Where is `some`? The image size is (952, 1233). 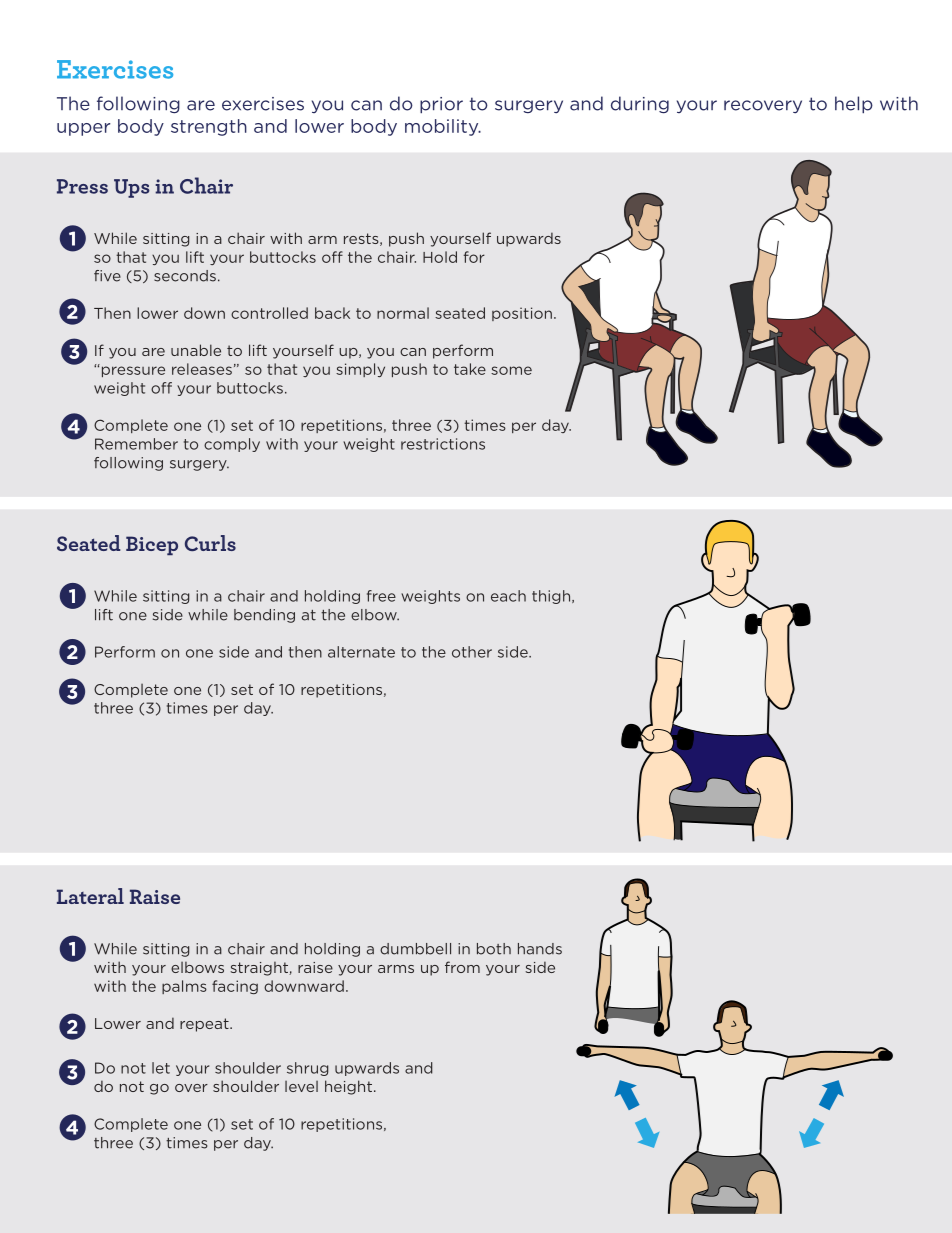
some is located at coordinates (511, 370).
